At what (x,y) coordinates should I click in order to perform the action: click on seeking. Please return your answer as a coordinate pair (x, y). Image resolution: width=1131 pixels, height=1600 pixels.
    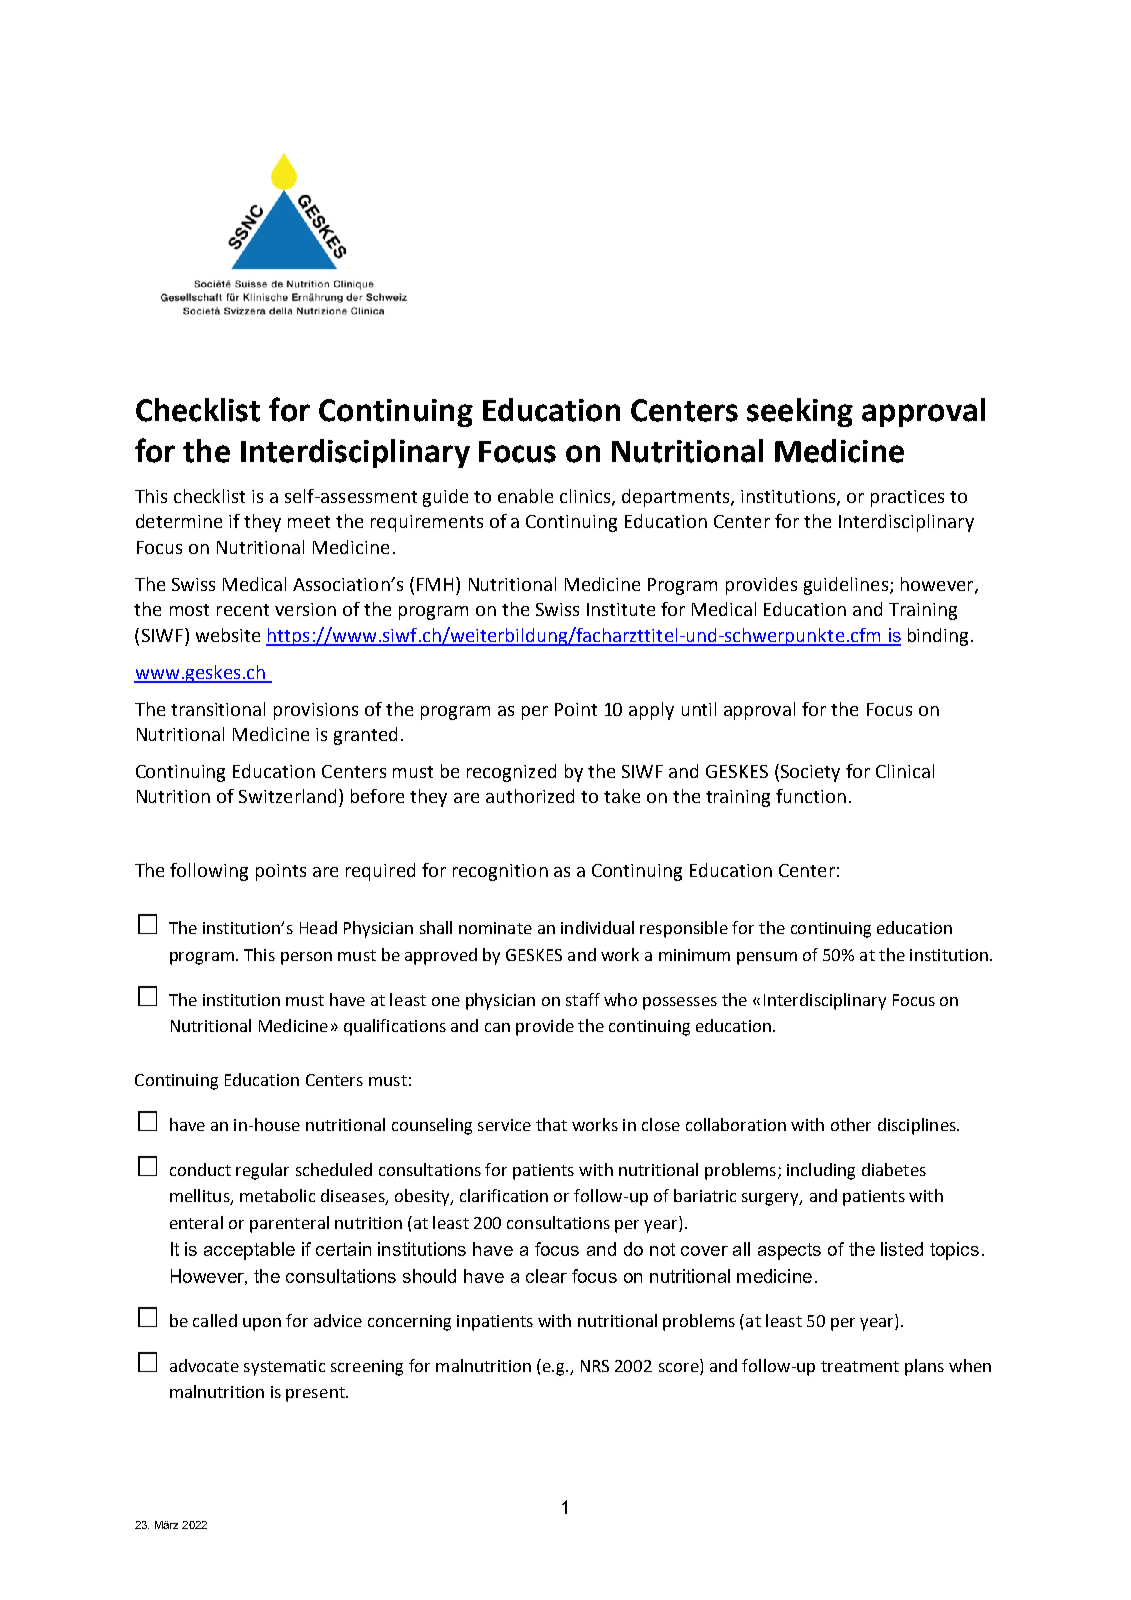
    Looking at the image, I should click on (800, 412).
